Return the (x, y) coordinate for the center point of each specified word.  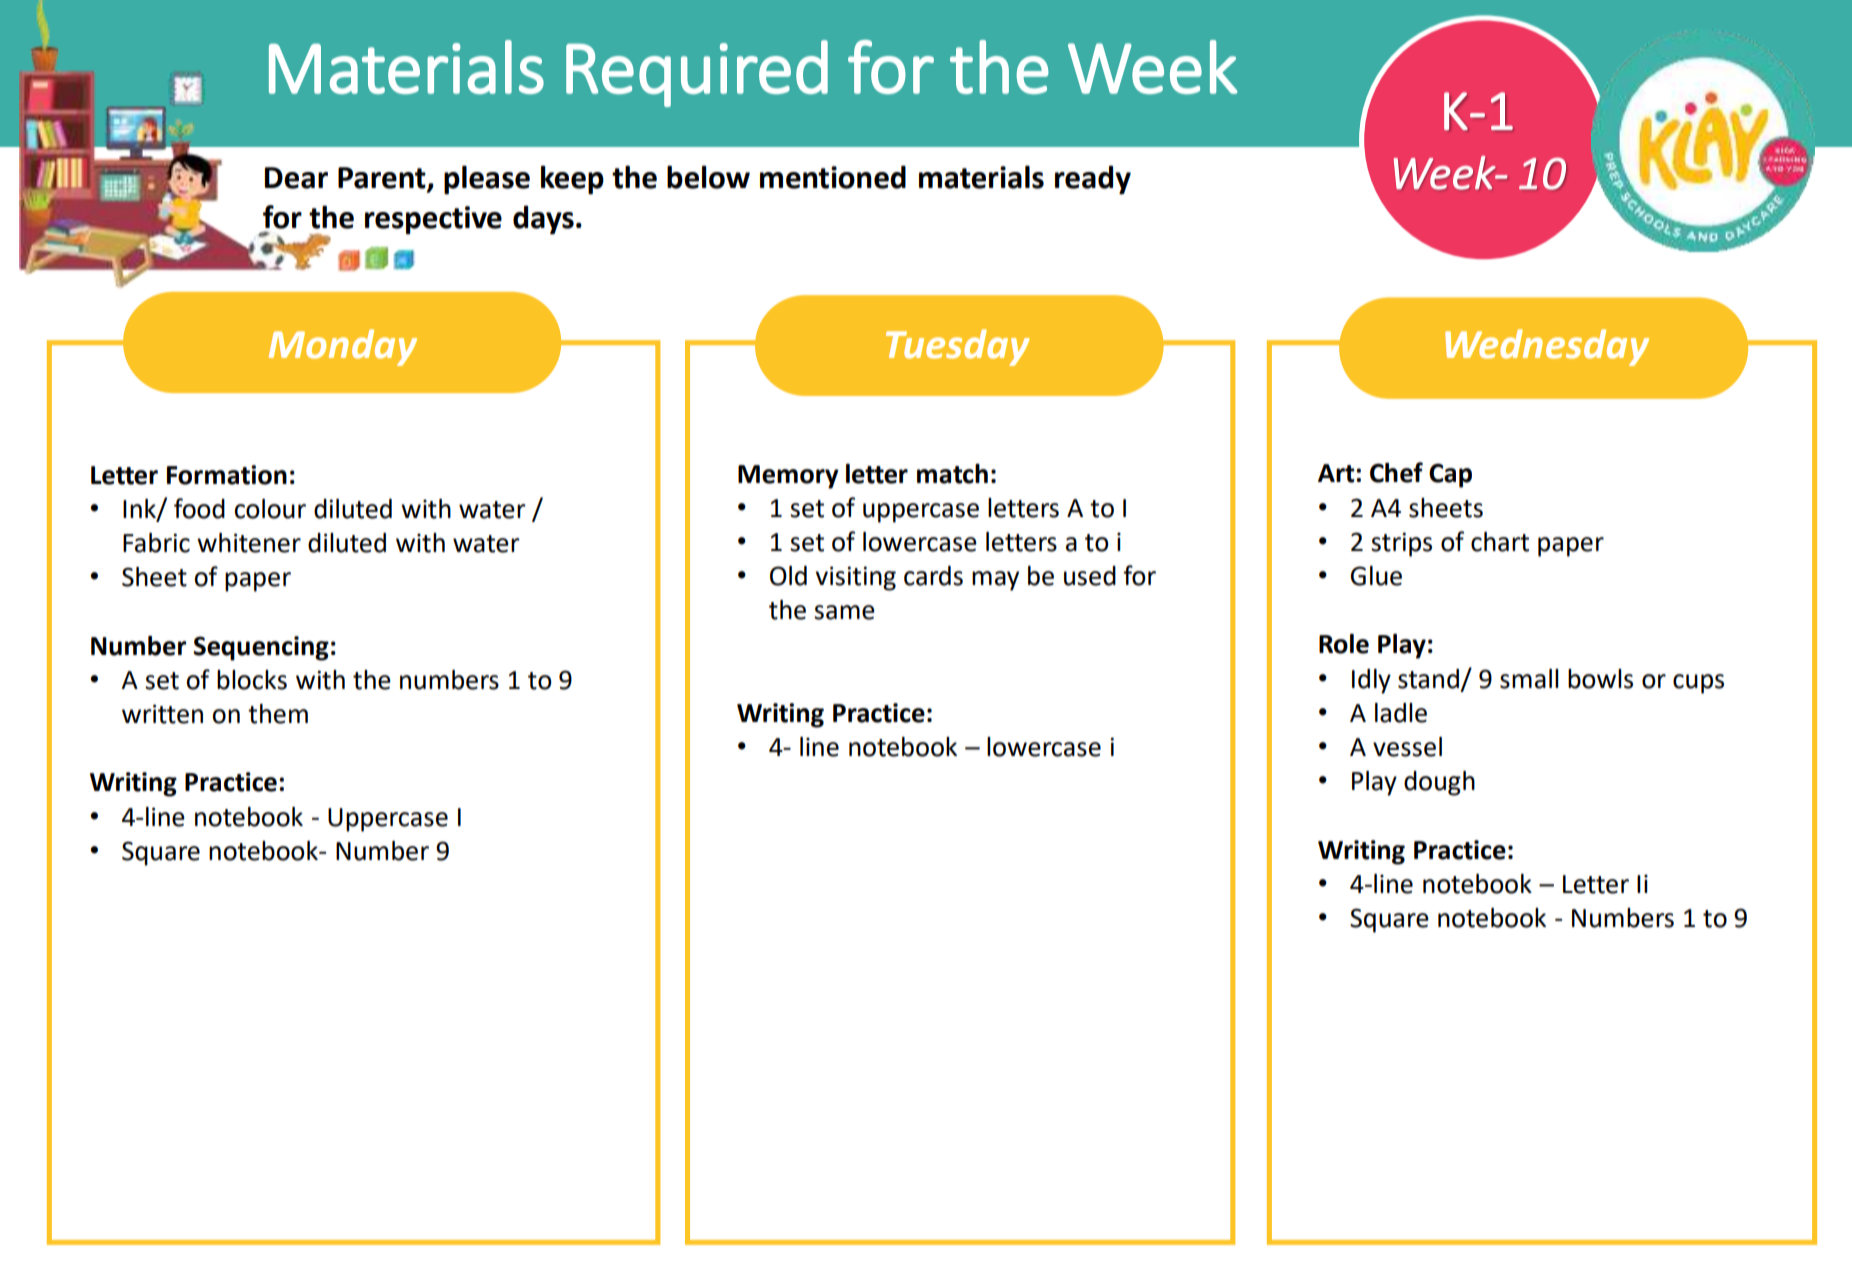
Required (697, 73)
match (952, 474)
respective (433, 220)
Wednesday (1547, 347)
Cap (1450, 475)
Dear (296, 178)
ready (1093, 180)
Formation (227, 475)
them (278, 714)
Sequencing (261, 648)
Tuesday (957, 347)
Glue (1376, 576)
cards (933, 576)
